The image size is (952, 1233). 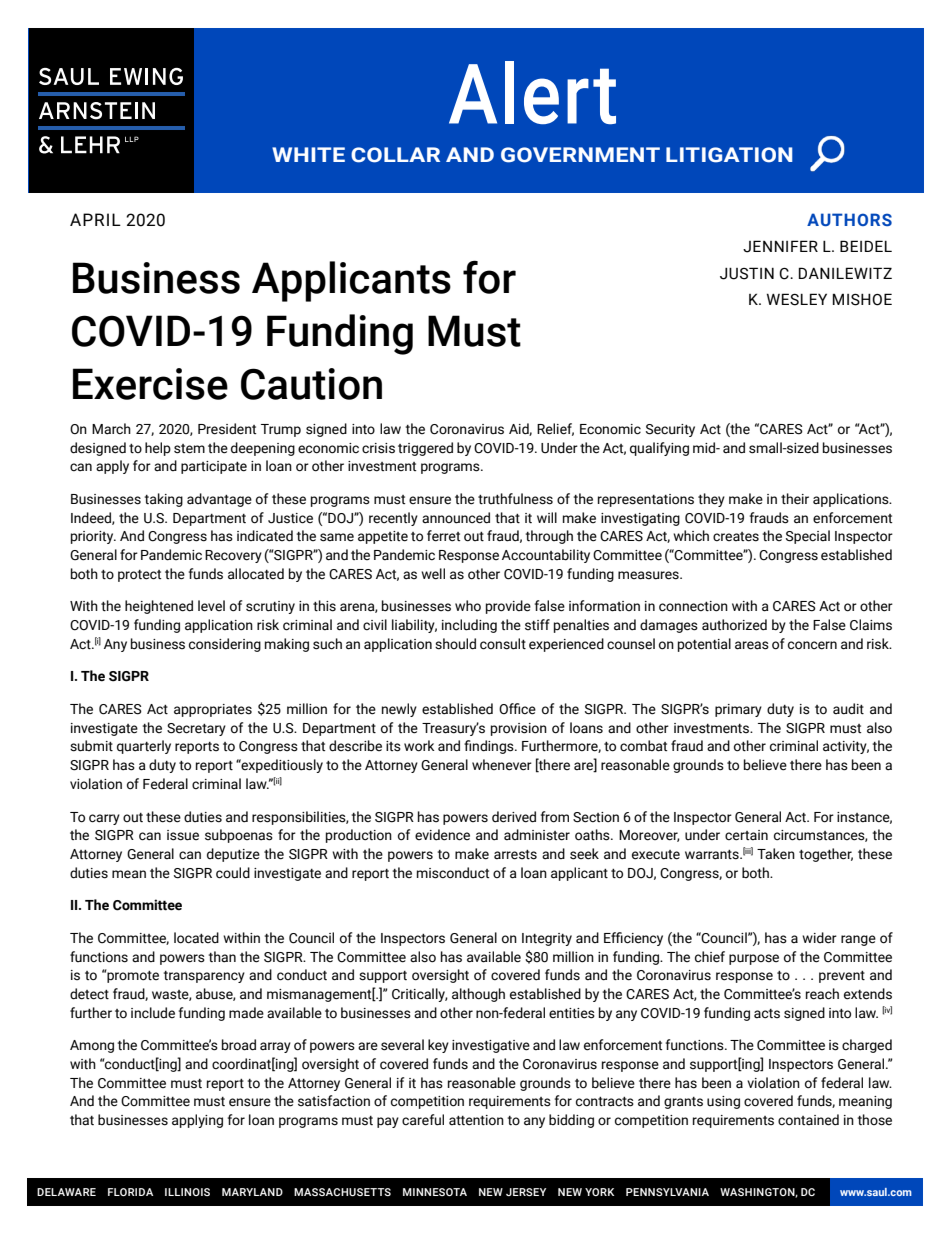 What do you see at coordinates (158, 449) in the screenshot?
I see `help` at bounding box center [158, 449].
